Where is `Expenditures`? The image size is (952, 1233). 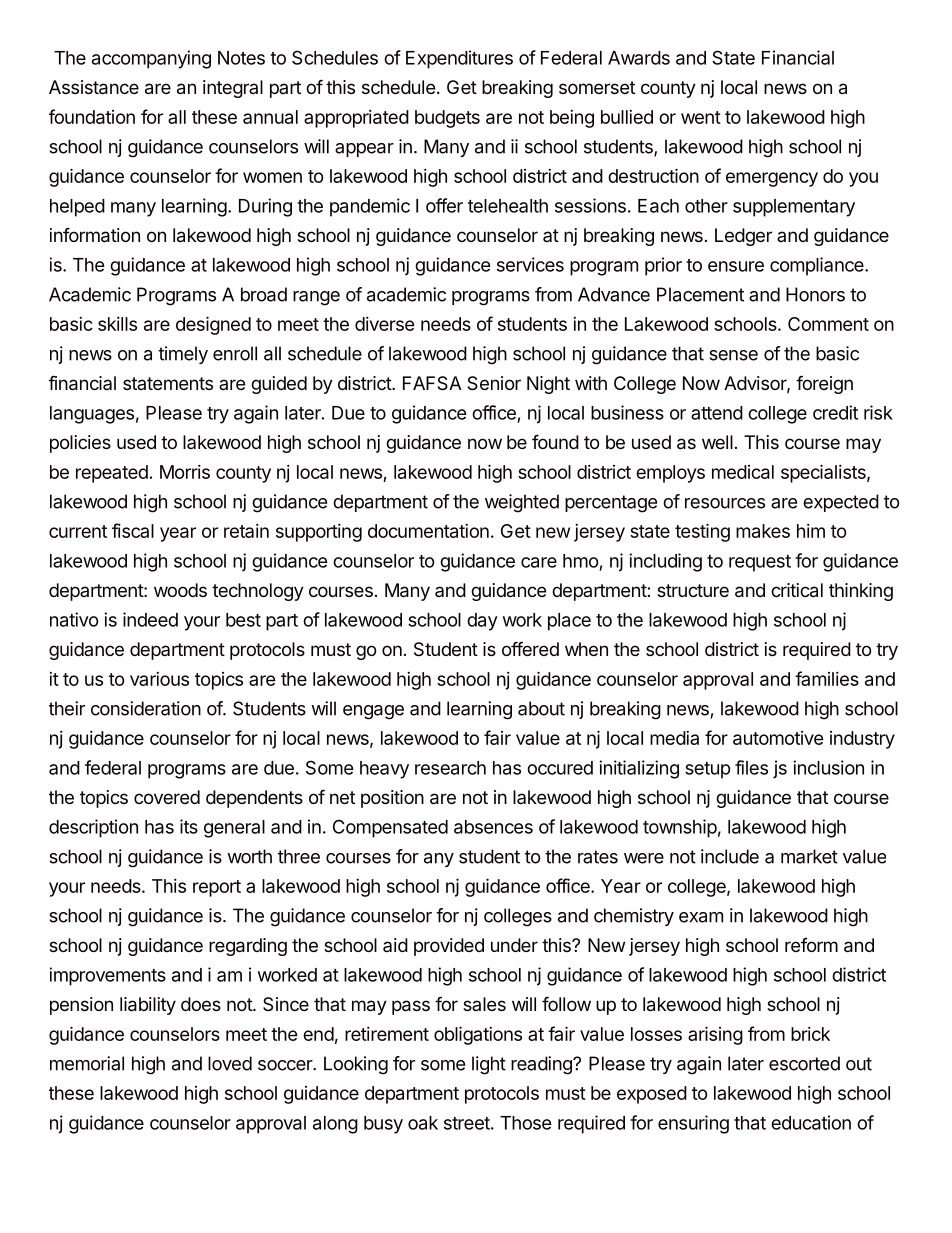
Expenditures is located at coordinates (459, 59).
